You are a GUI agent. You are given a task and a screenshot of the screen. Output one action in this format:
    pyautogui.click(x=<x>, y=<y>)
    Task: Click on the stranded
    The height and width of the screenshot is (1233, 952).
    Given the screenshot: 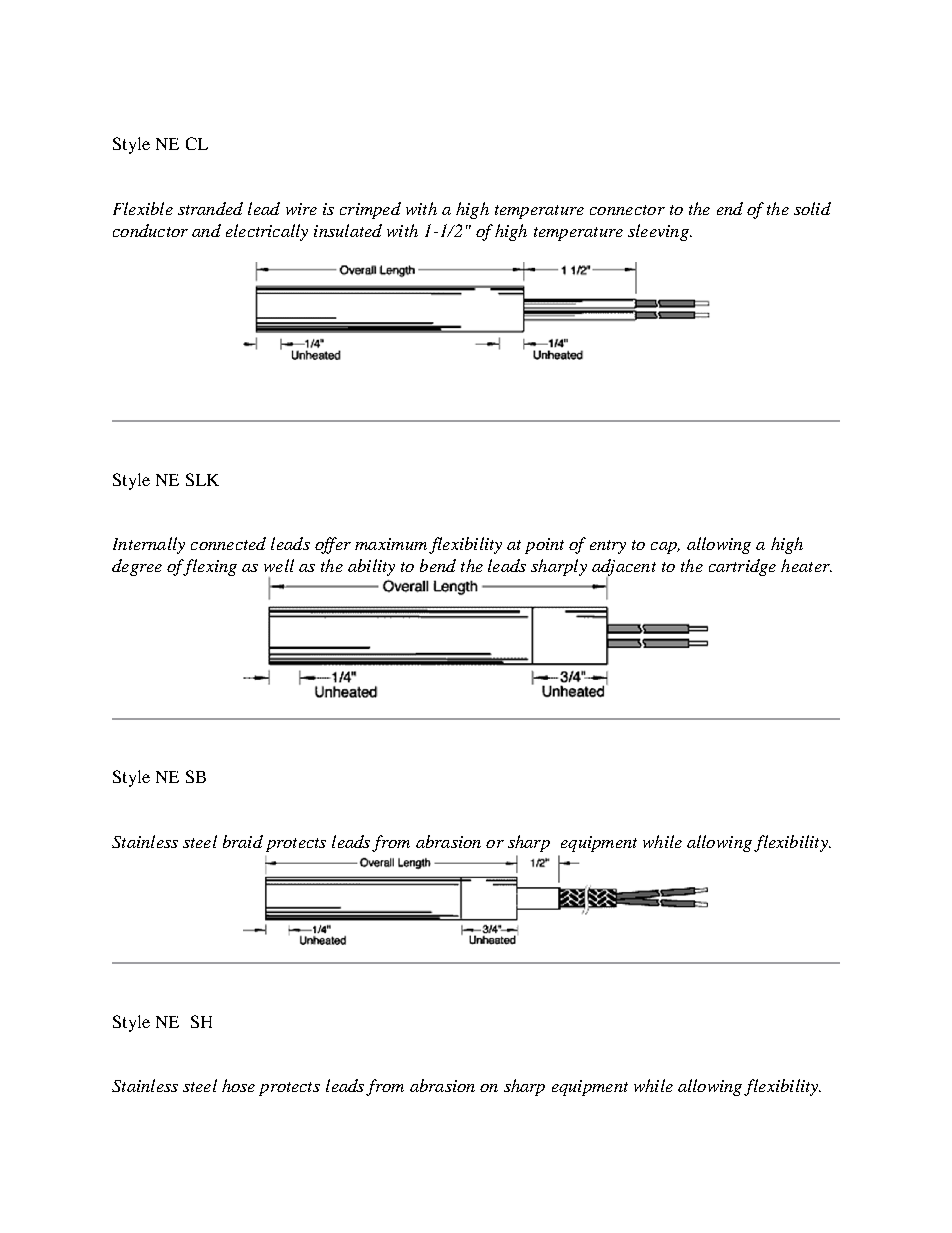 What is the action you would take?
    pyautogui.click(x=210, y=208)
